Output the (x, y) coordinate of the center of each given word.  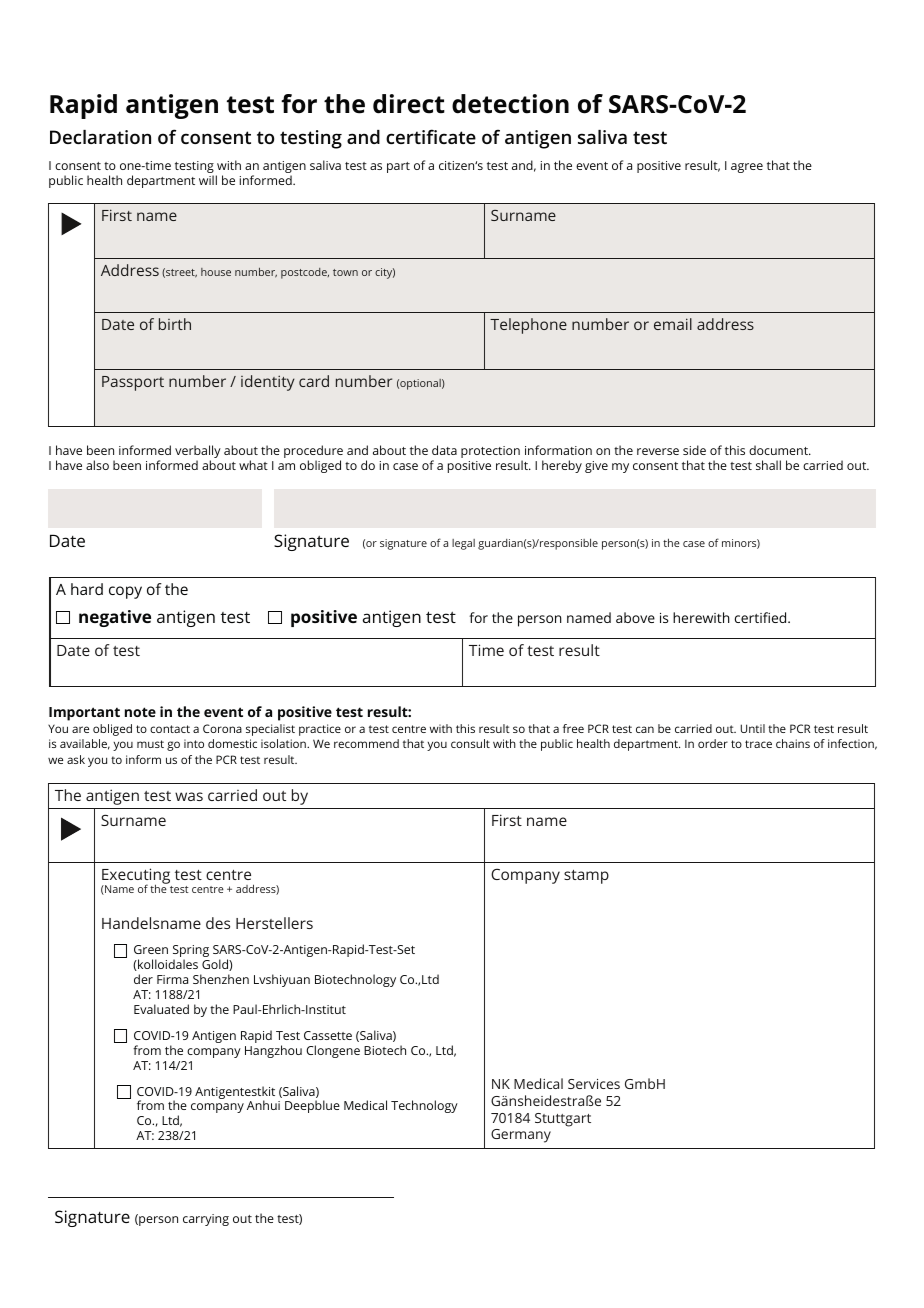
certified (762, 617)
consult (470, 743)
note (140, 712)
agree (747, 168)
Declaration (100, 137)
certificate (431, 136)
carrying (206, 1220)
